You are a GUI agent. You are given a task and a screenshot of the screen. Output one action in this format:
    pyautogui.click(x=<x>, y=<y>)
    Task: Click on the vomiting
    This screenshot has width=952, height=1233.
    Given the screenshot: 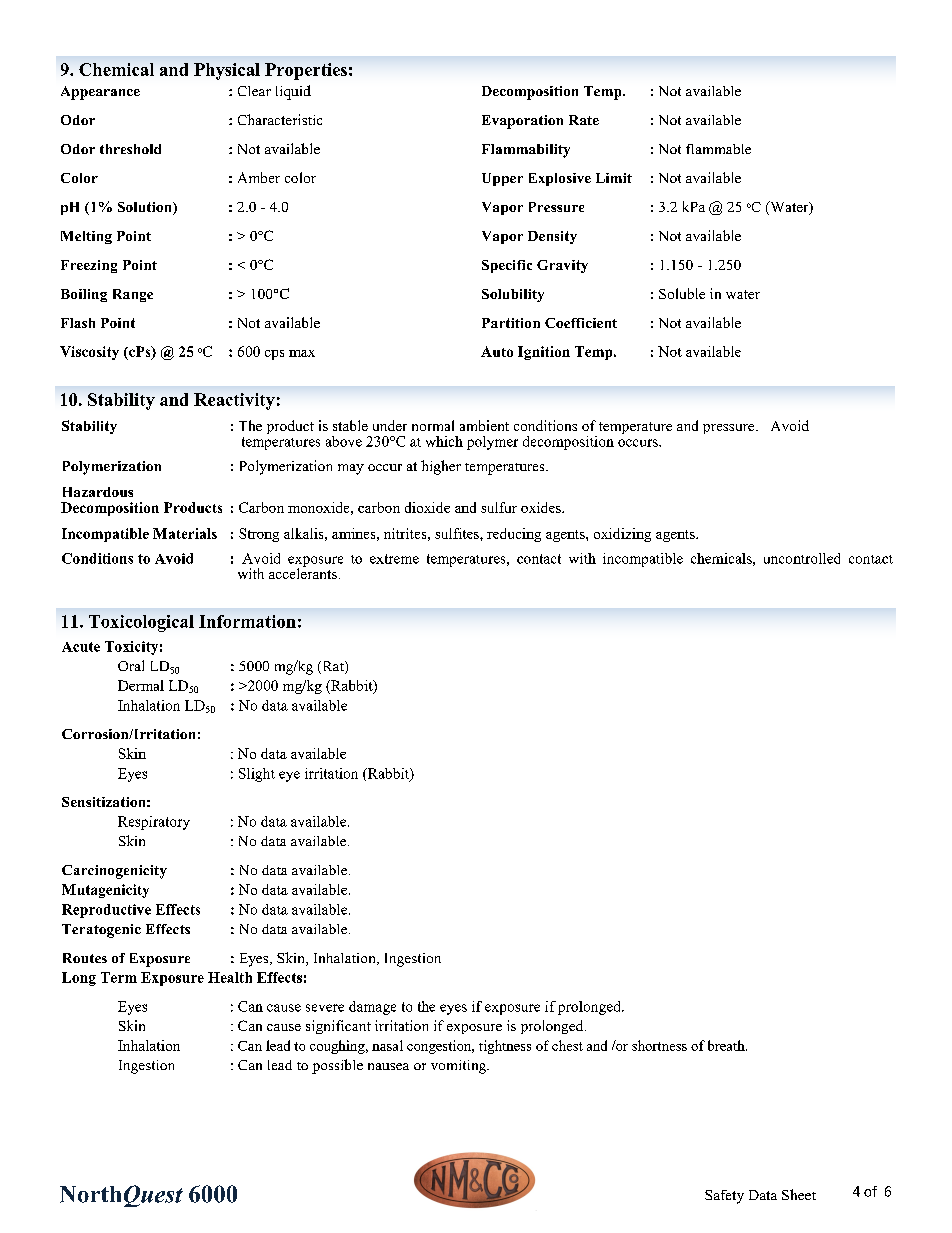 What is the action you would take?
    pyautogui.click(x=460, y=1067)
